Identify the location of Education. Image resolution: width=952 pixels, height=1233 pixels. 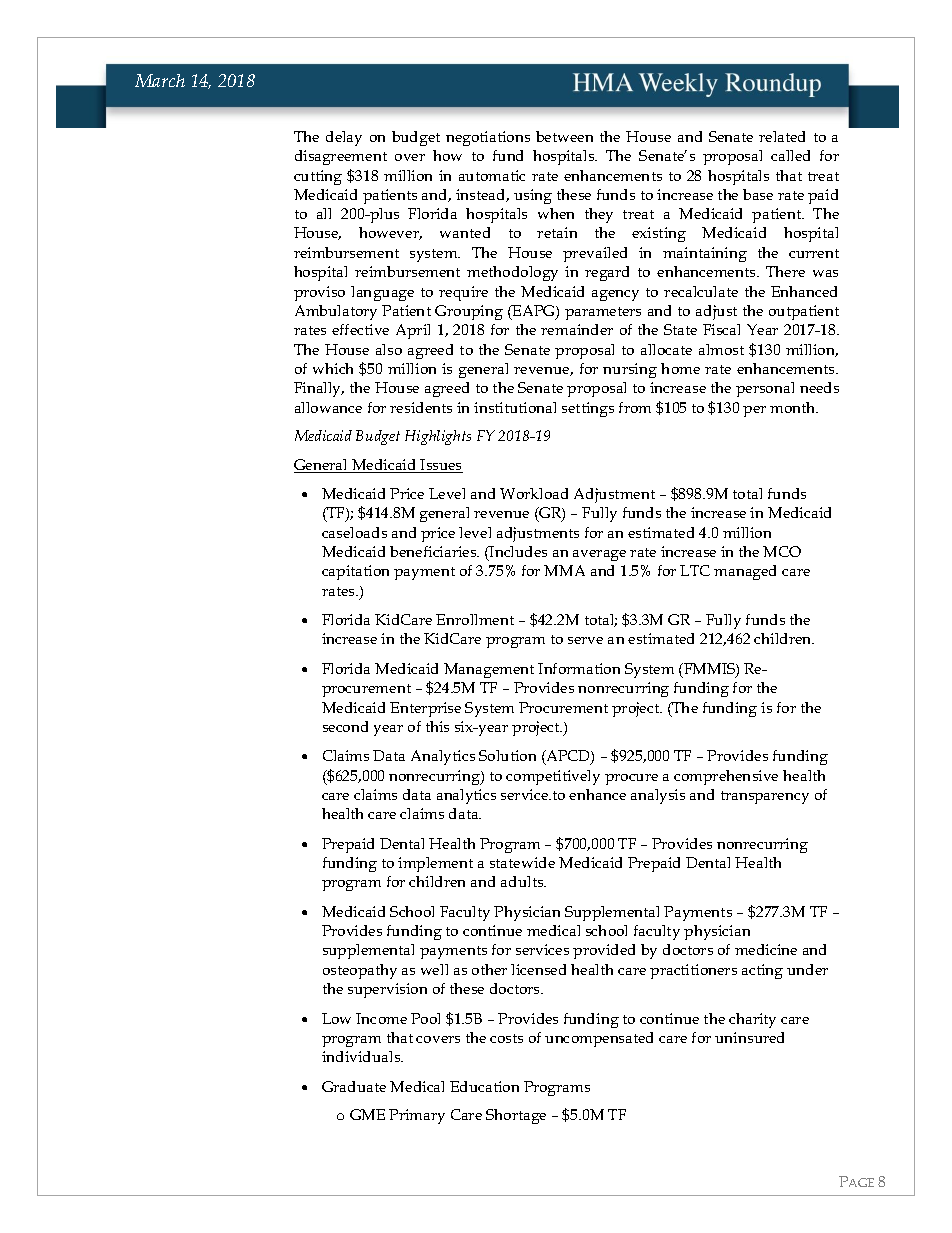
(484, 1086).
